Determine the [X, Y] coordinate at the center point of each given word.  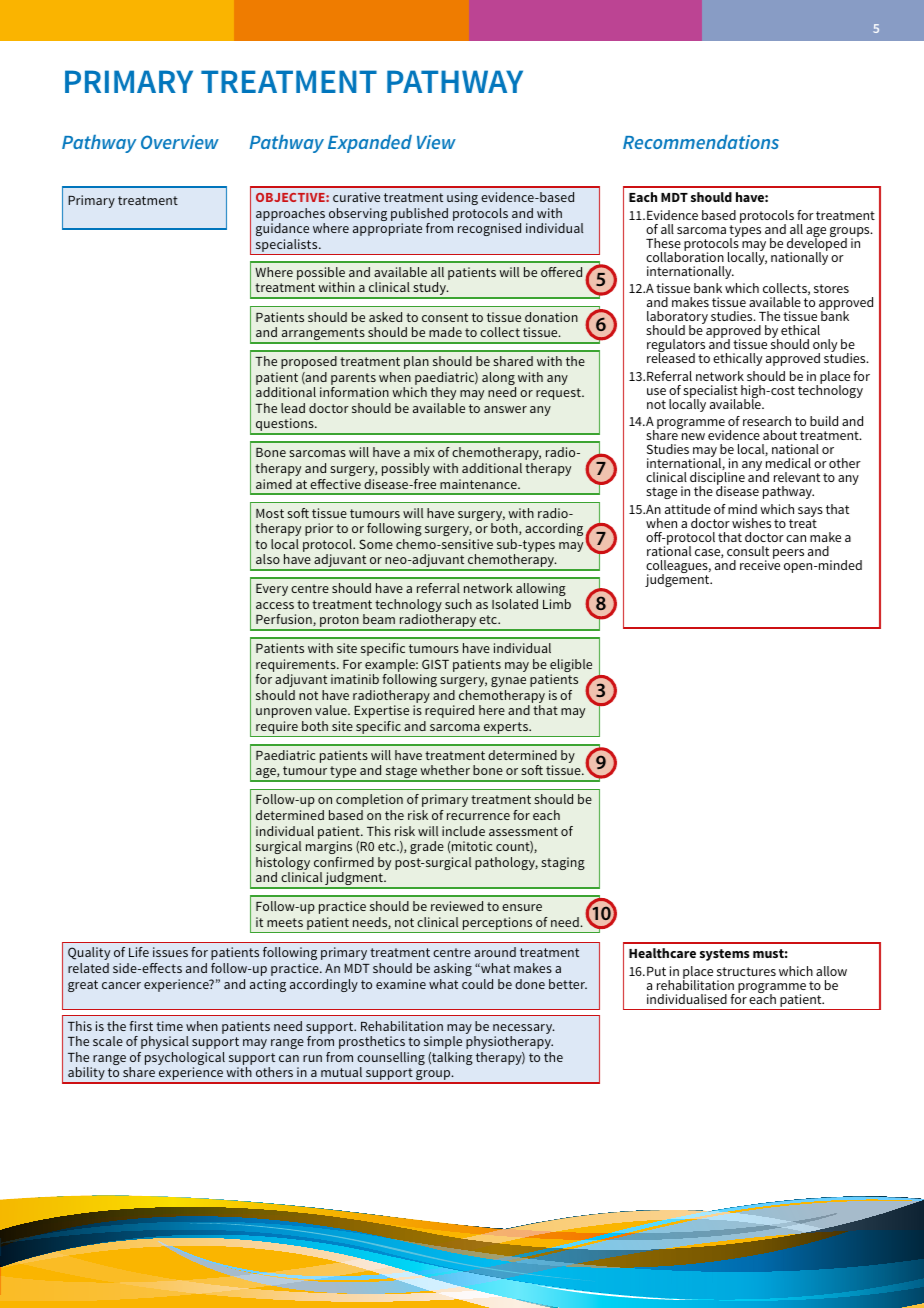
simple [443, 1042]
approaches [290, 216]
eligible [571, 667]
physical [165, 1042]
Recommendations [701, 142]
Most [270, 513]
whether [445, 770]
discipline [717, 480]
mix [424, 452]
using [462, 198]
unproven [284, 713]
